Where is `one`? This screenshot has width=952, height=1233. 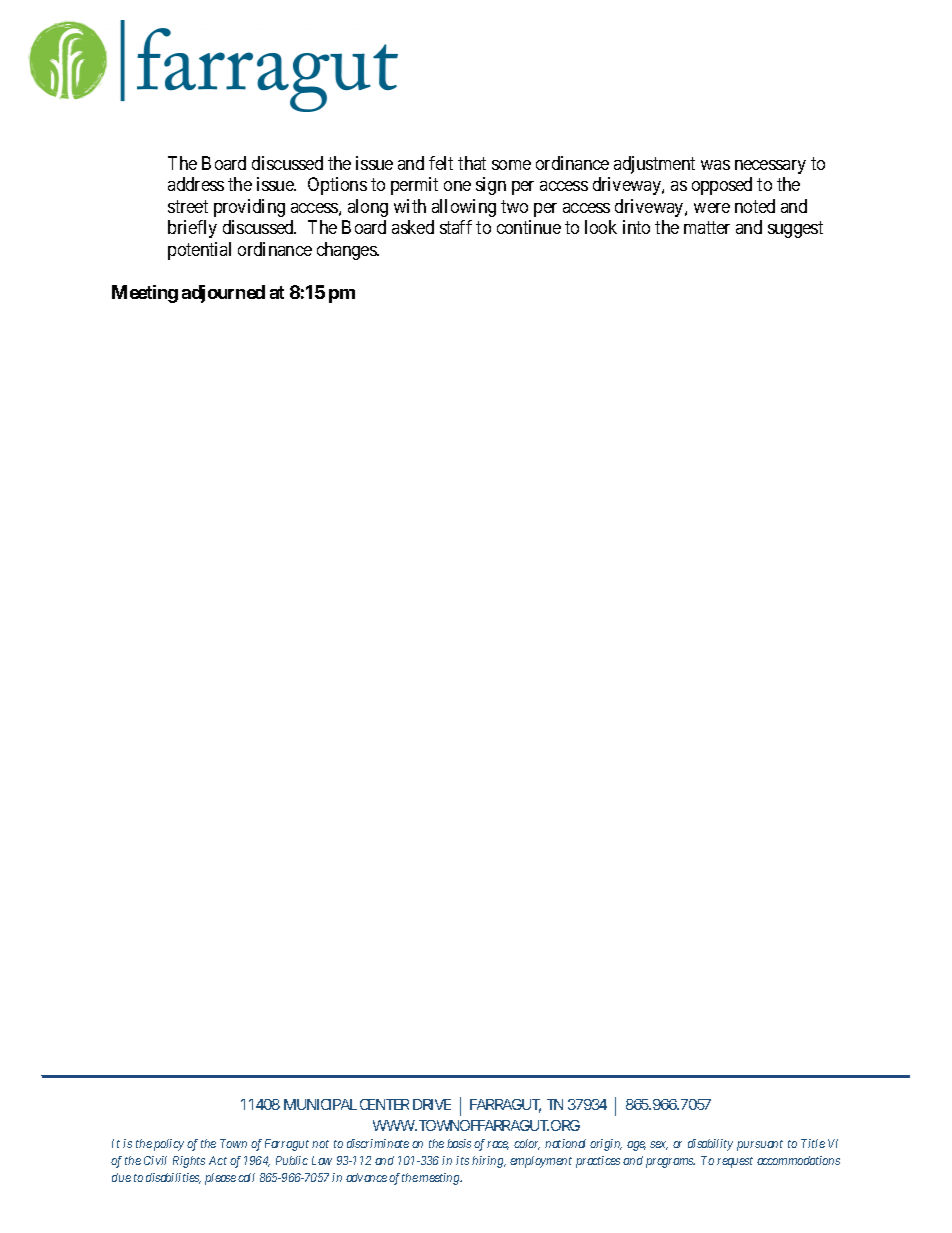
one is located at coordinates (457, 186).
